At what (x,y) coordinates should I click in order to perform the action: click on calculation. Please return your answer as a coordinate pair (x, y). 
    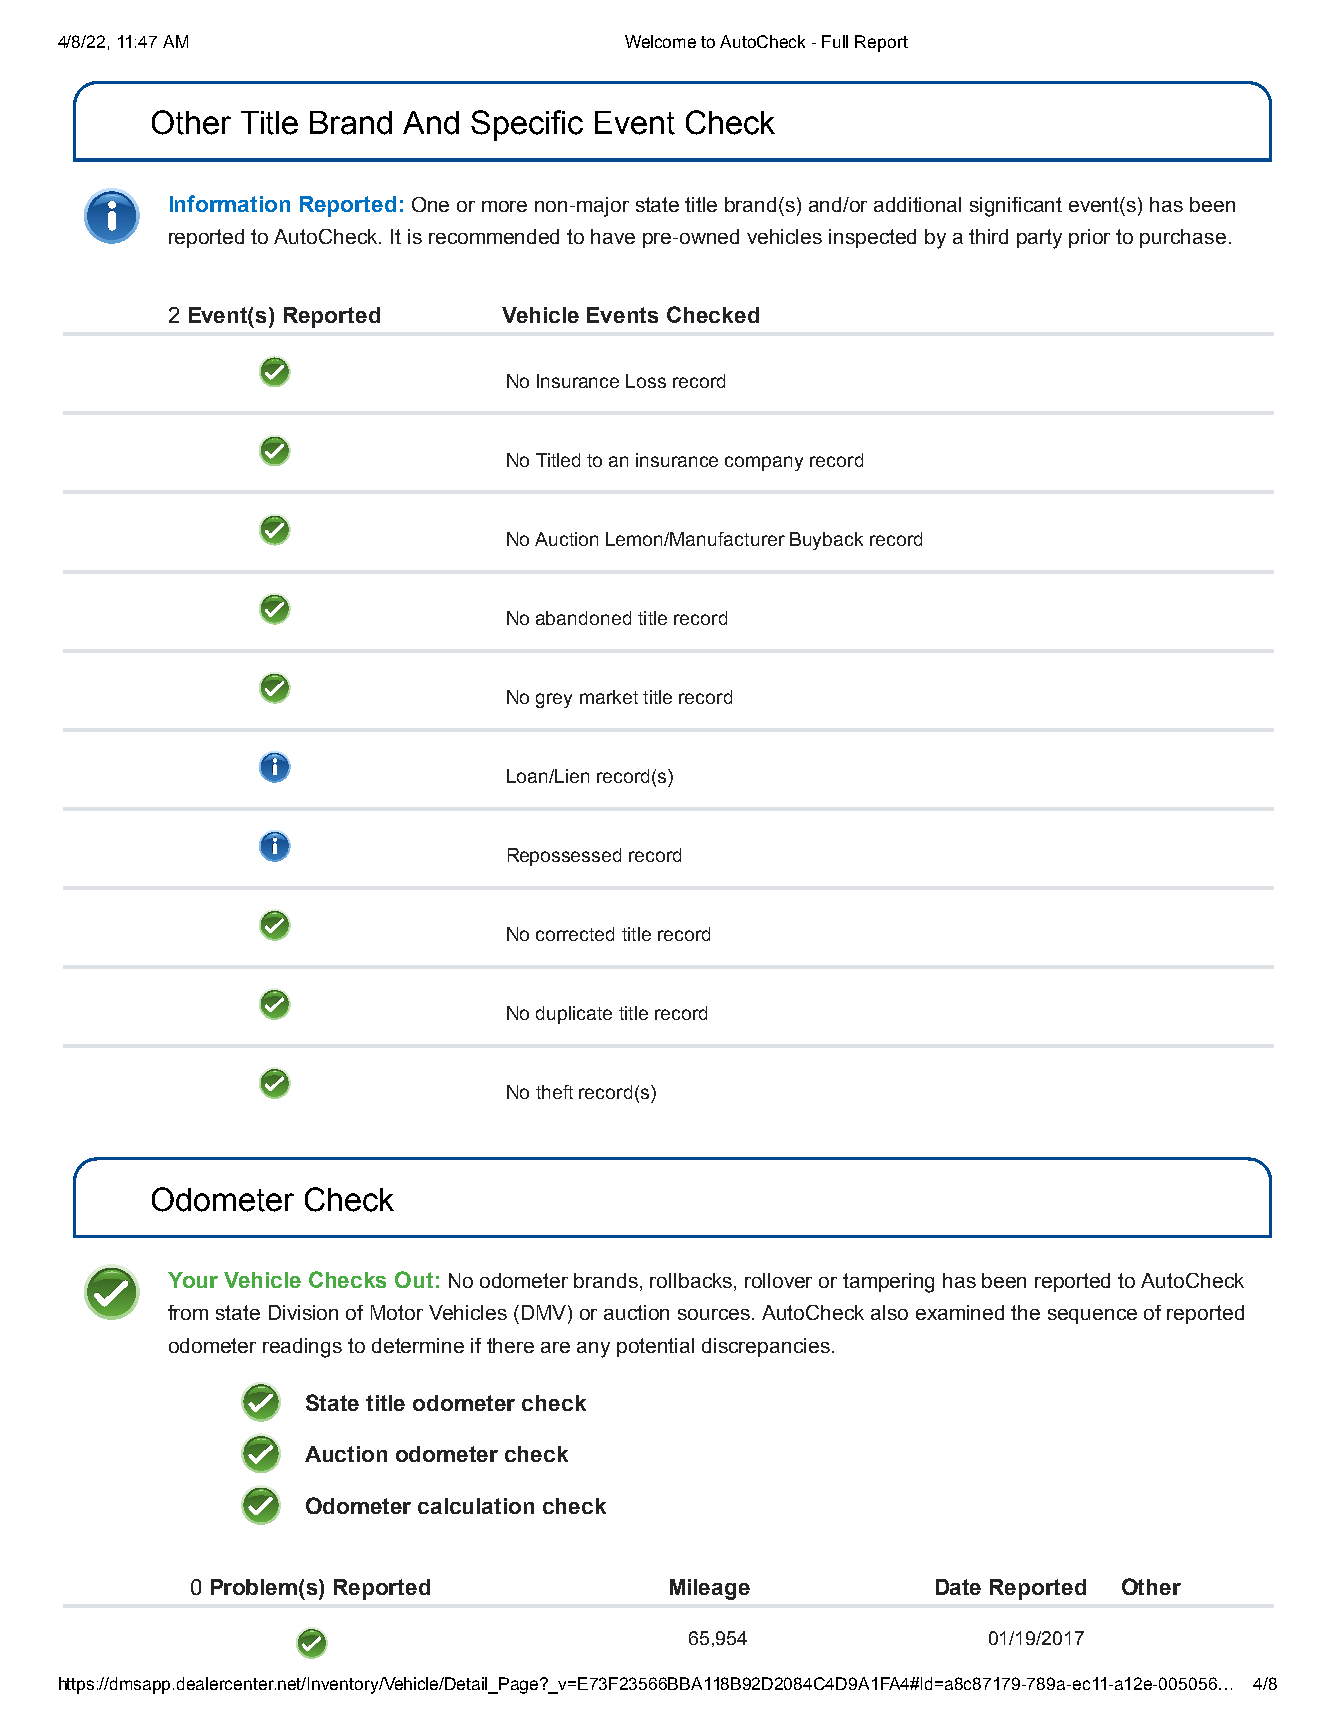
    Looking at the image, I should click on (476, 1506).
